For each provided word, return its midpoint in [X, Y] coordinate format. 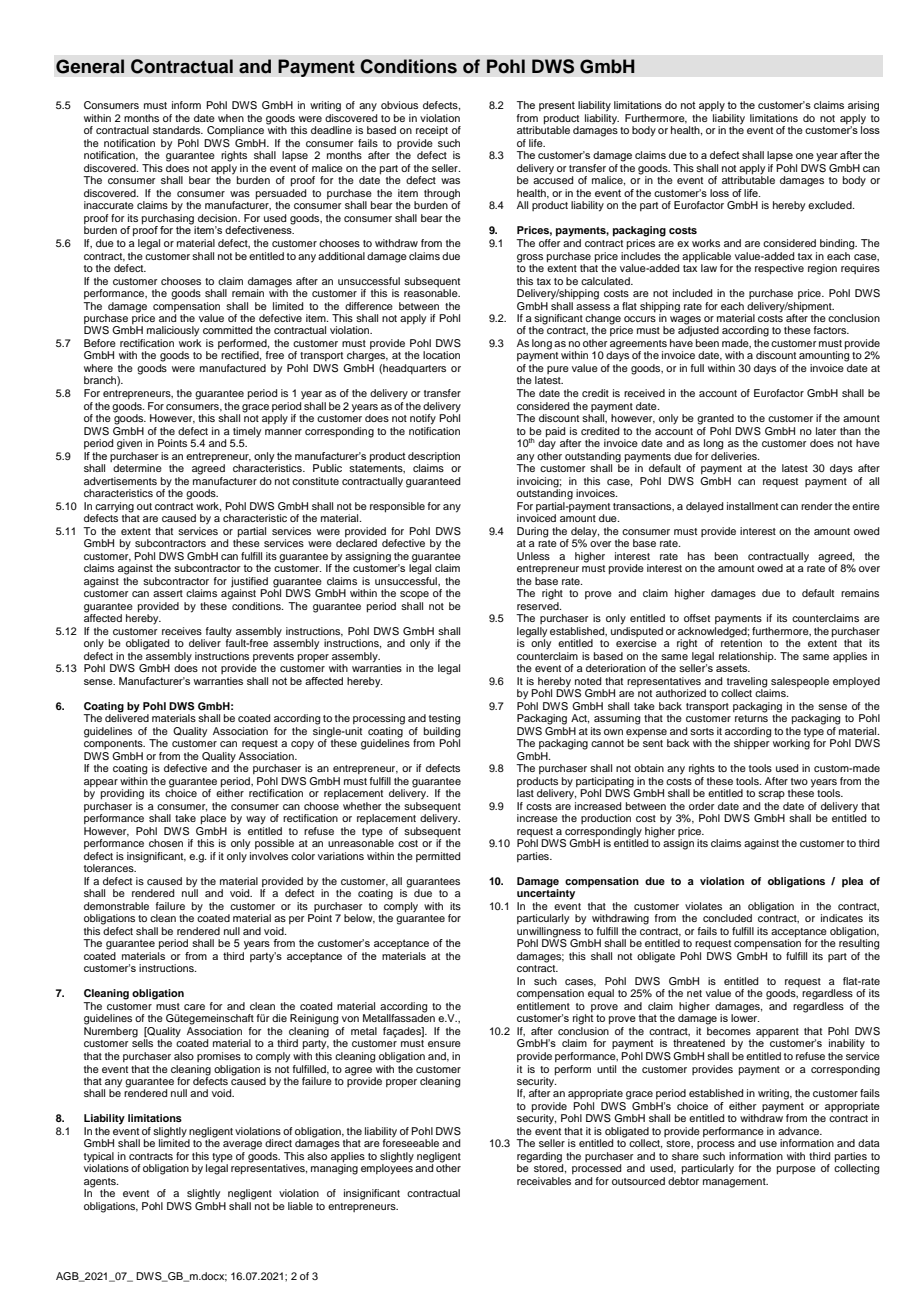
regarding [540, 1158]
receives [182, 631]
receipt [432, 131]
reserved [539, 604]
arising [863, 106]
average [242, 1145]
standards [178, 130]
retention [741, 642]
